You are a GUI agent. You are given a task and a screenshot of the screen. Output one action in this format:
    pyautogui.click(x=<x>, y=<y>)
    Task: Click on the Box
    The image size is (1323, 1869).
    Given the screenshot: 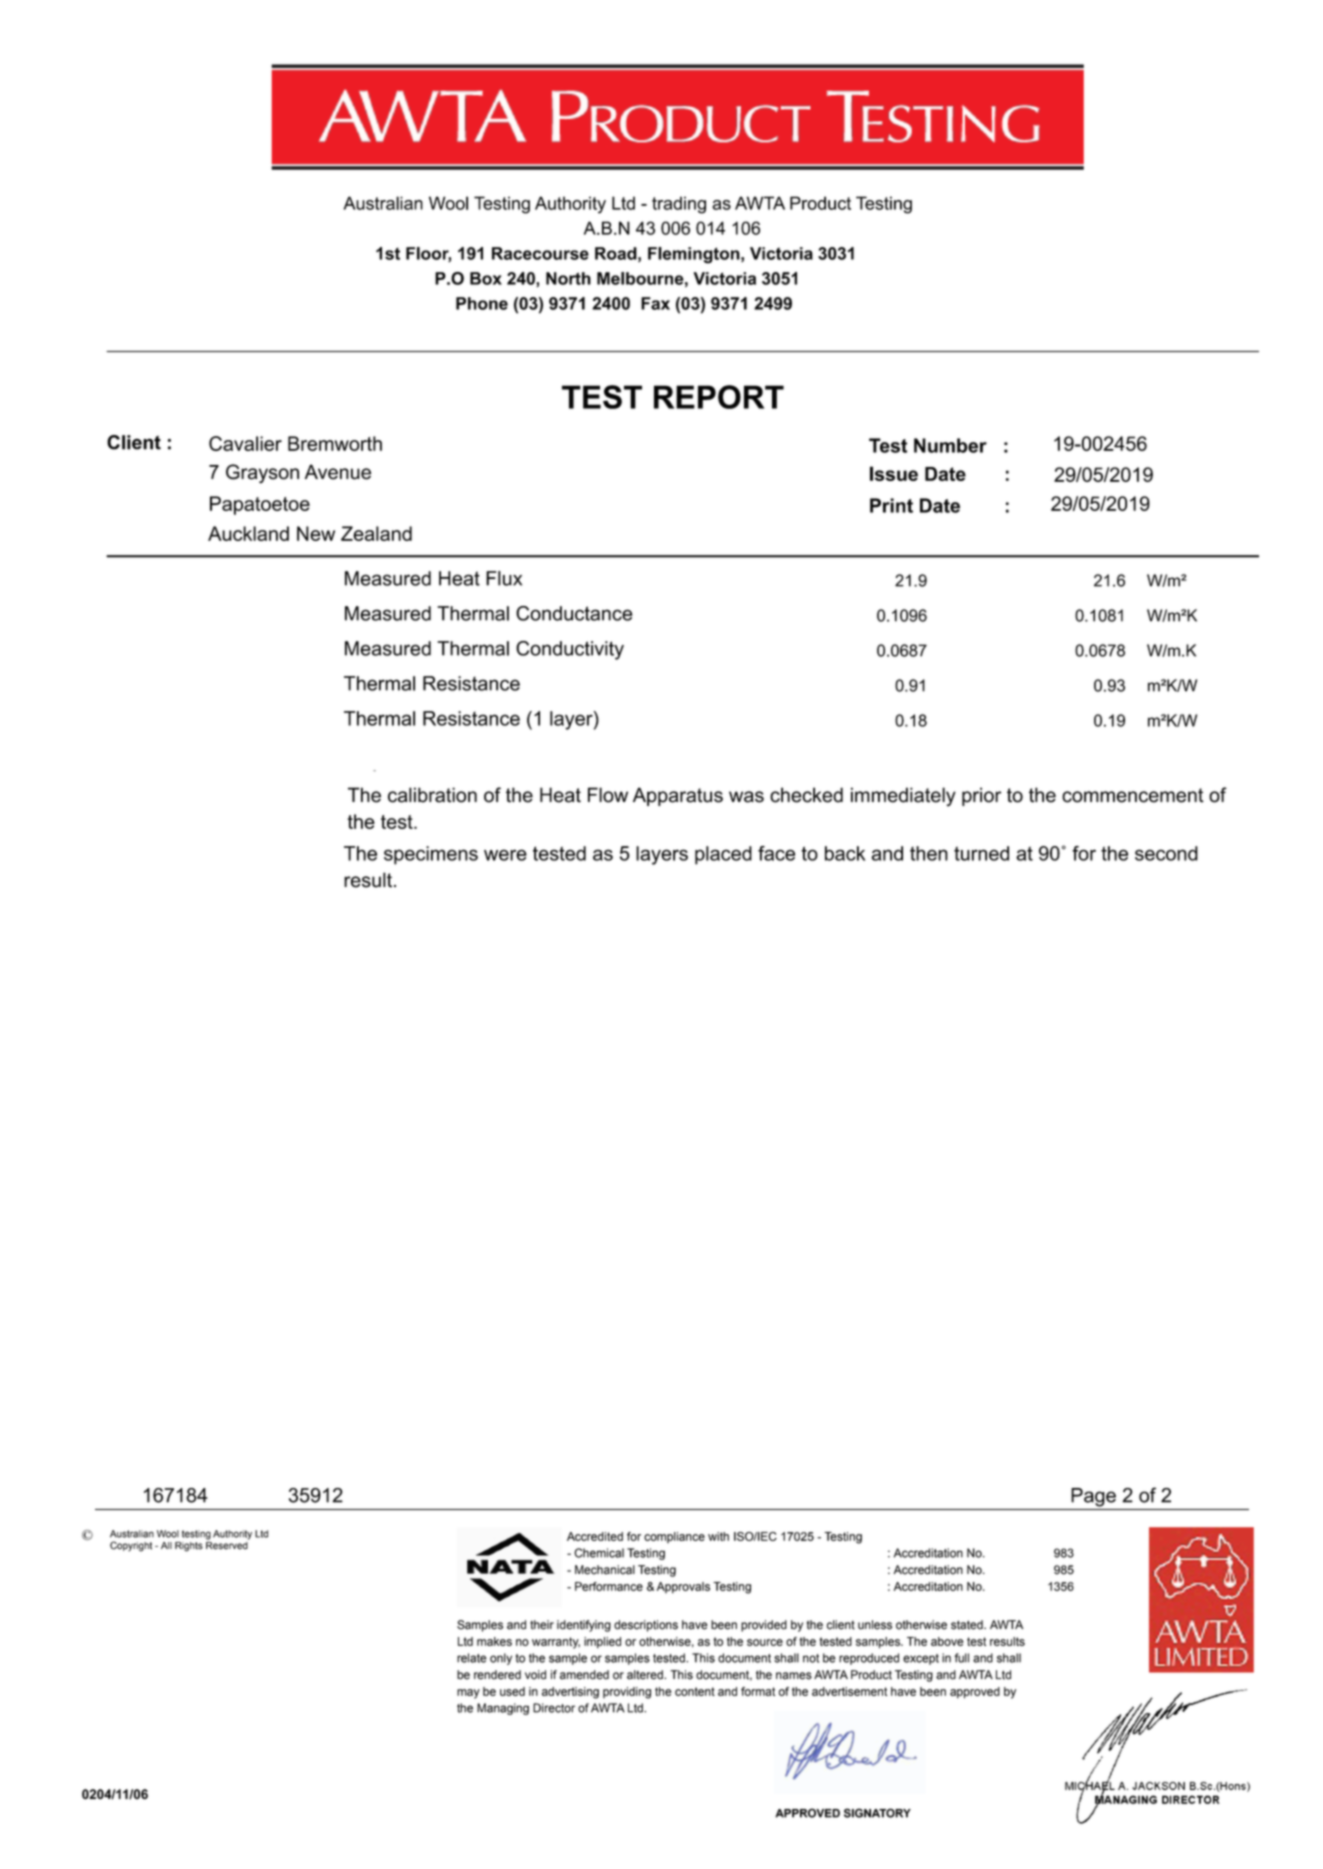 What is the action you would take?
    pyautogui.click(x=486, y=278)
